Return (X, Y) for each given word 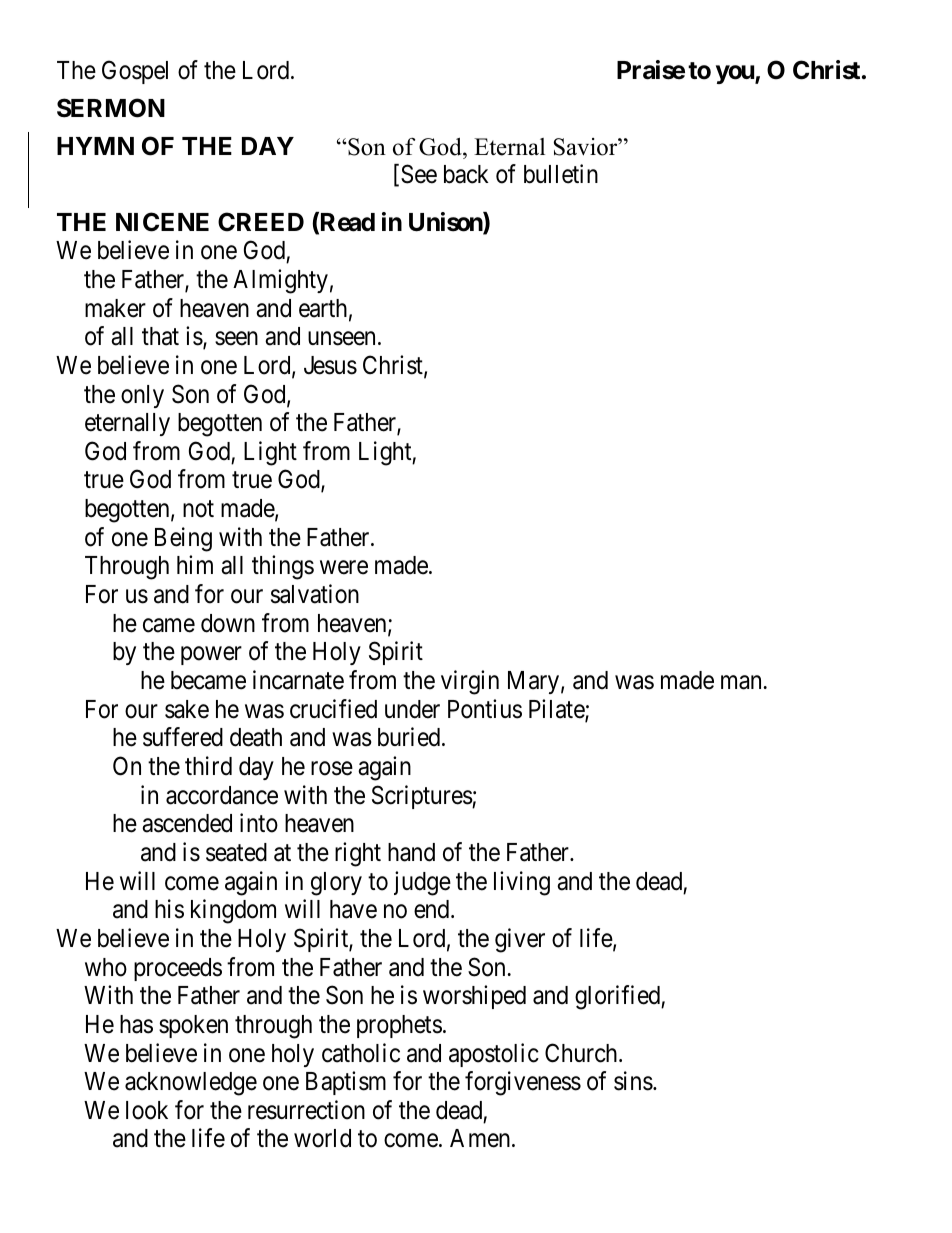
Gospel (135, 72)
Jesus (330, 365)
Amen (481, 1138)
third (208, 766)
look (147, 1110)
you (736, 74)
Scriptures (422, 797)
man (741, 683)
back (466, 174)
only (142, 396)
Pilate (557, 710)
